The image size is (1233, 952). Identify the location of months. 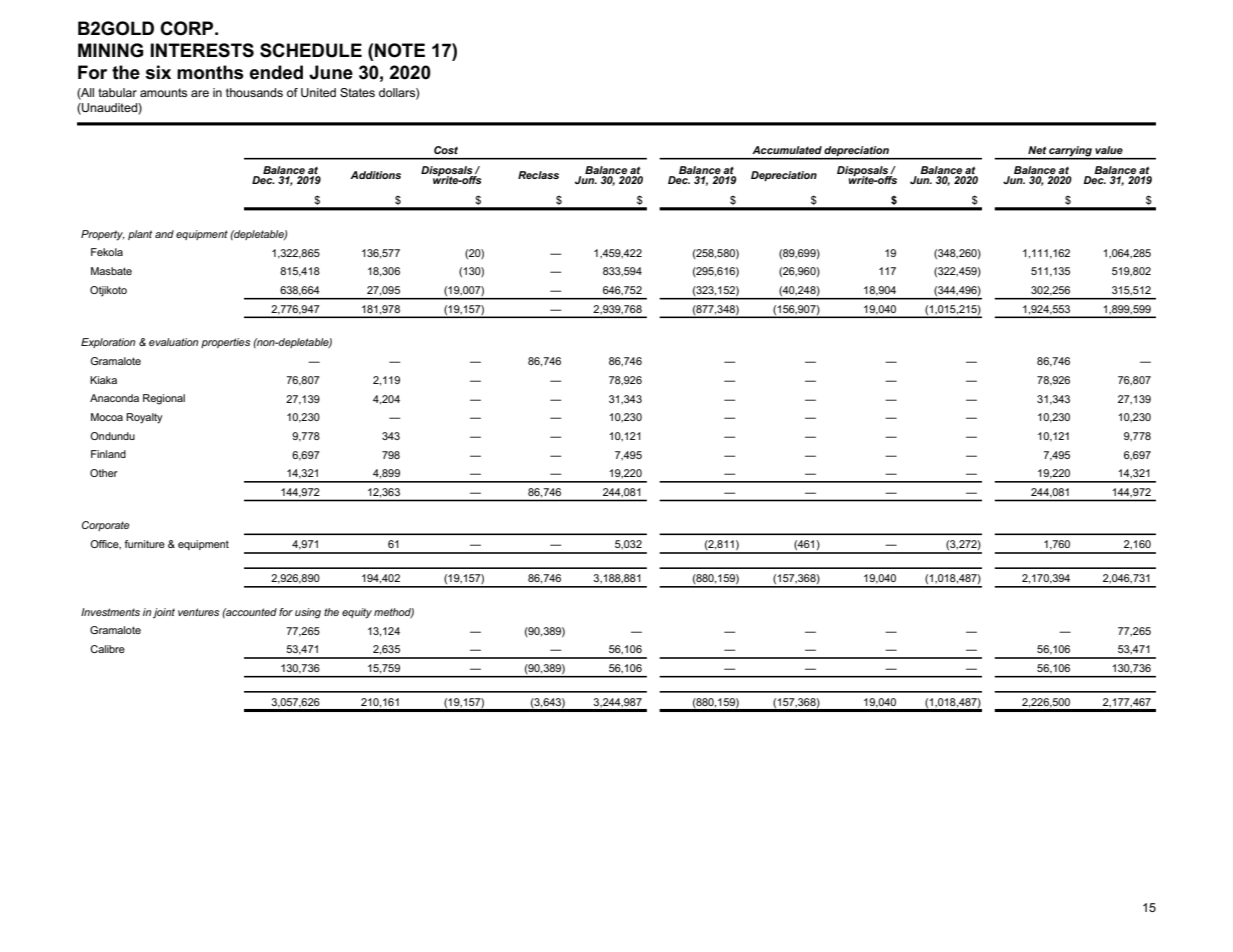
(210, 72).
